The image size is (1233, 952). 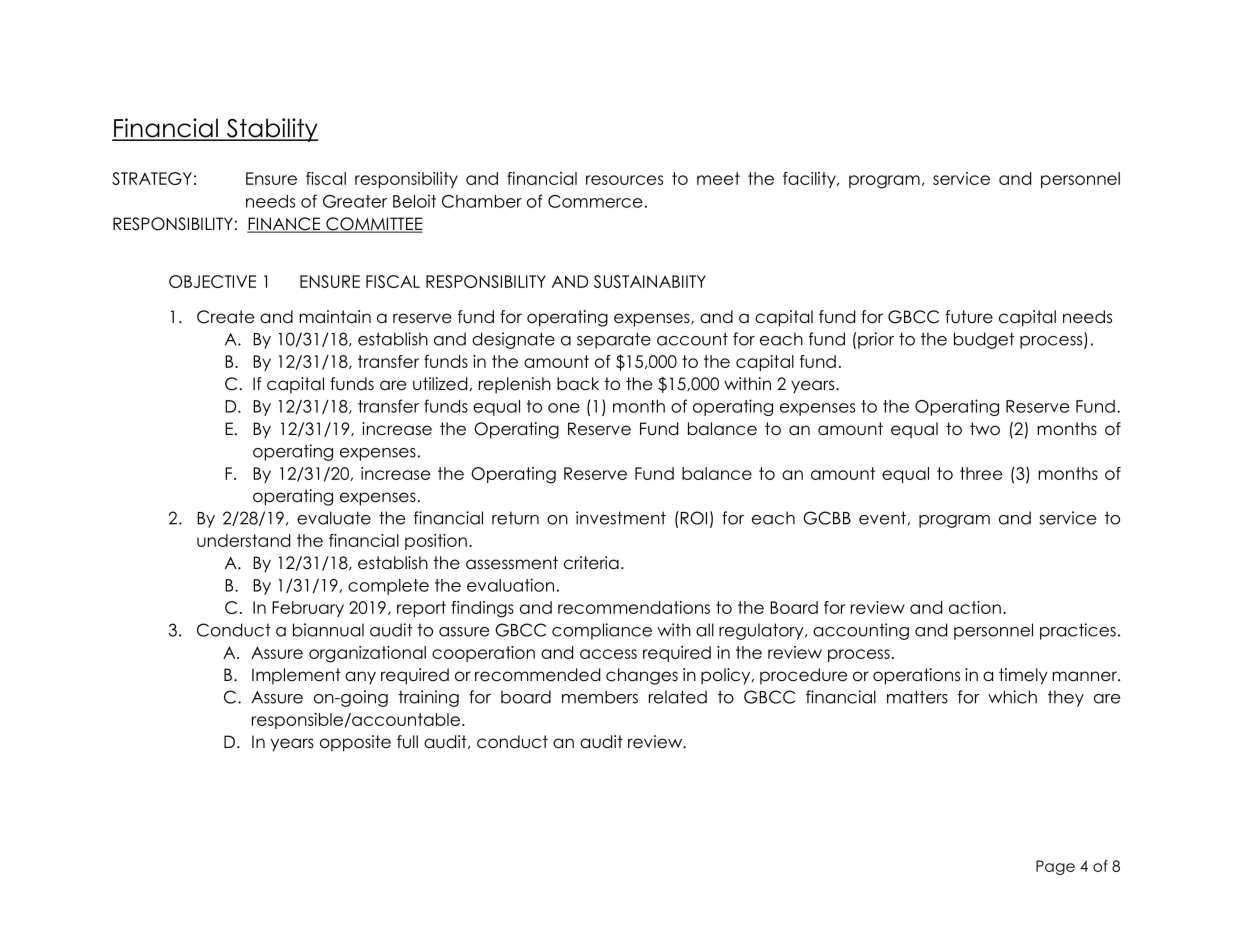 I want to click on facility, so click(x=810, y=180).
